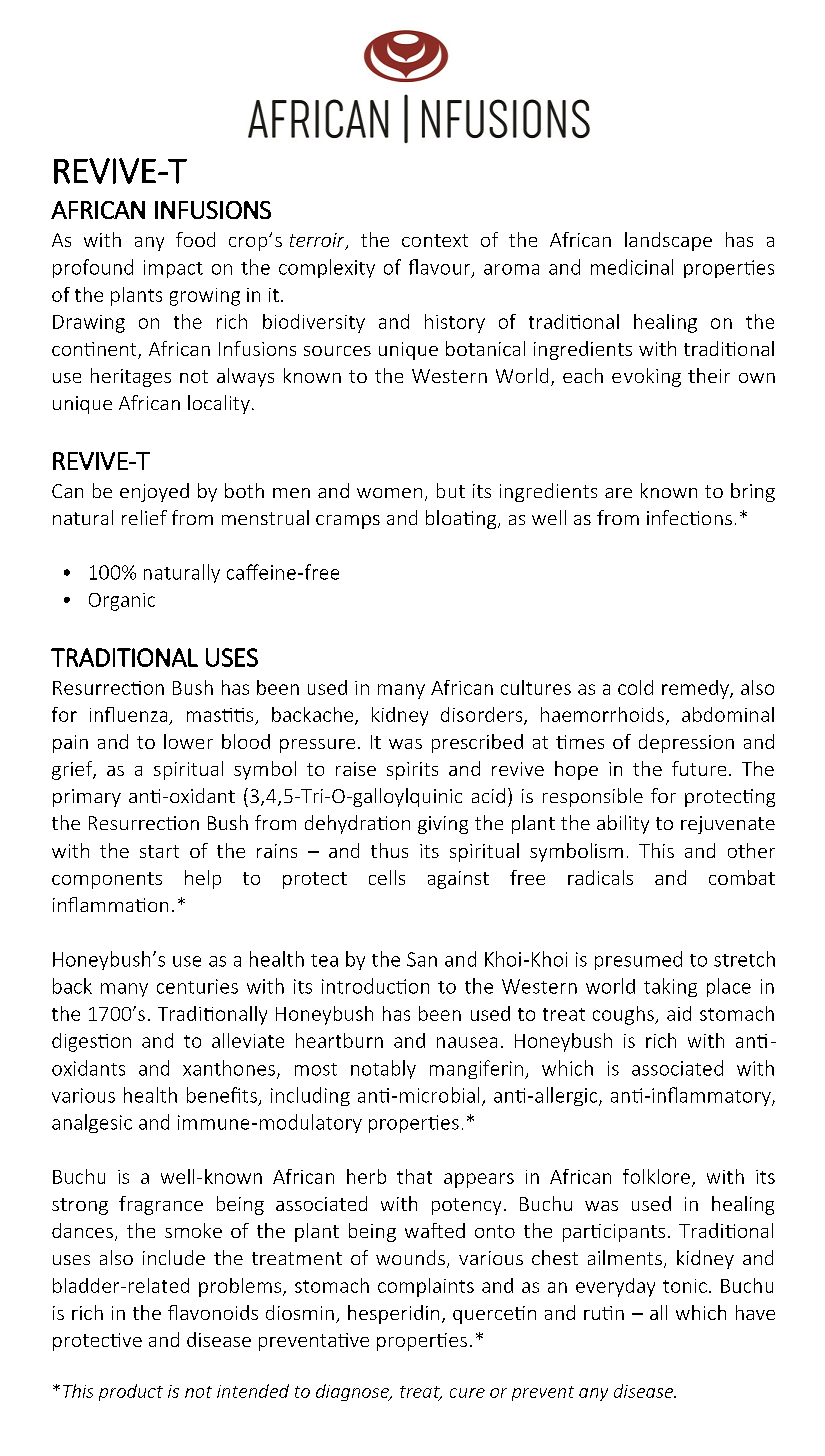  Describe the element at coordinates (197, 986) in the document. I see `centuries` at that location.
